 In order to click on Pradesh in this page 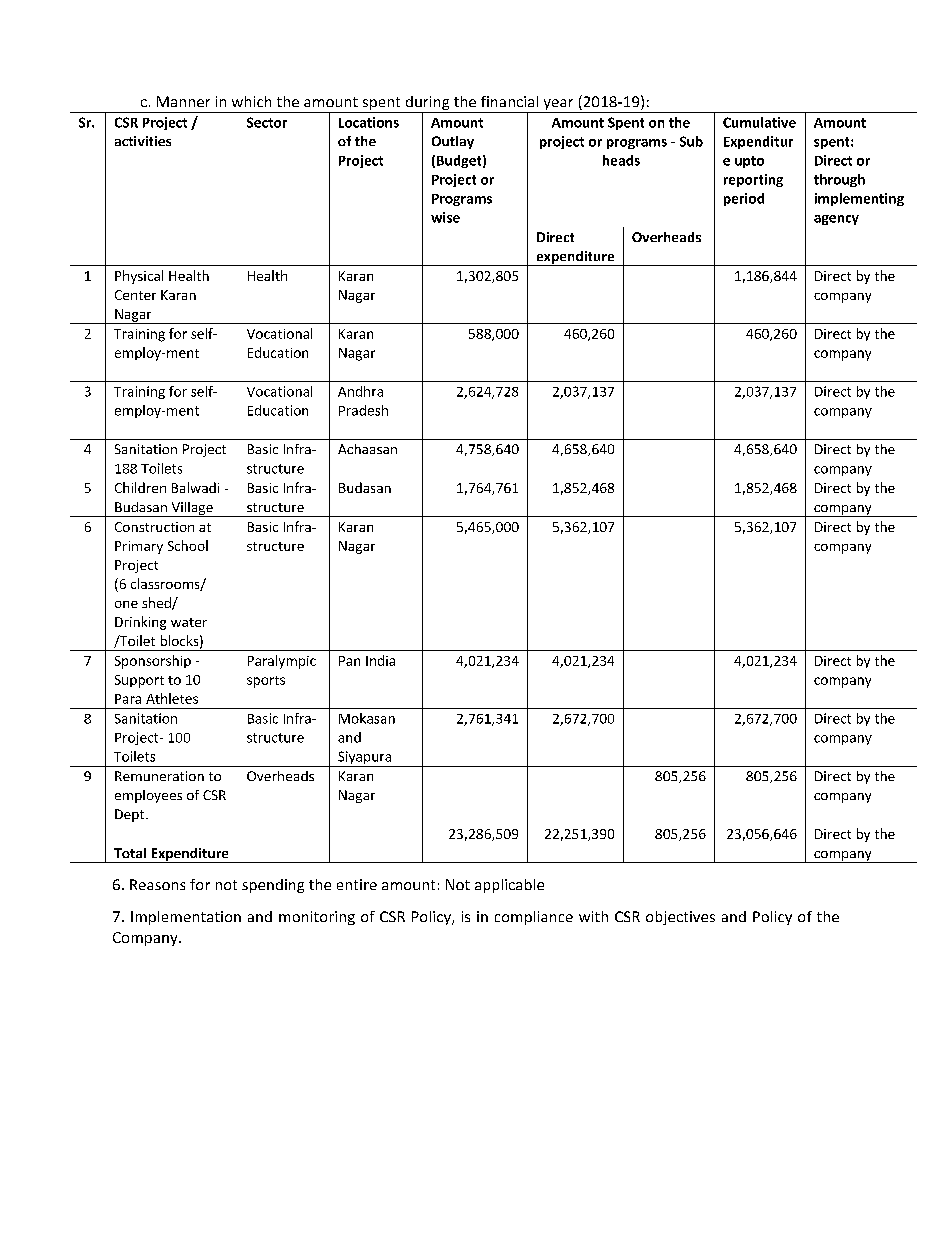, I will do `click(363, 410)`.
